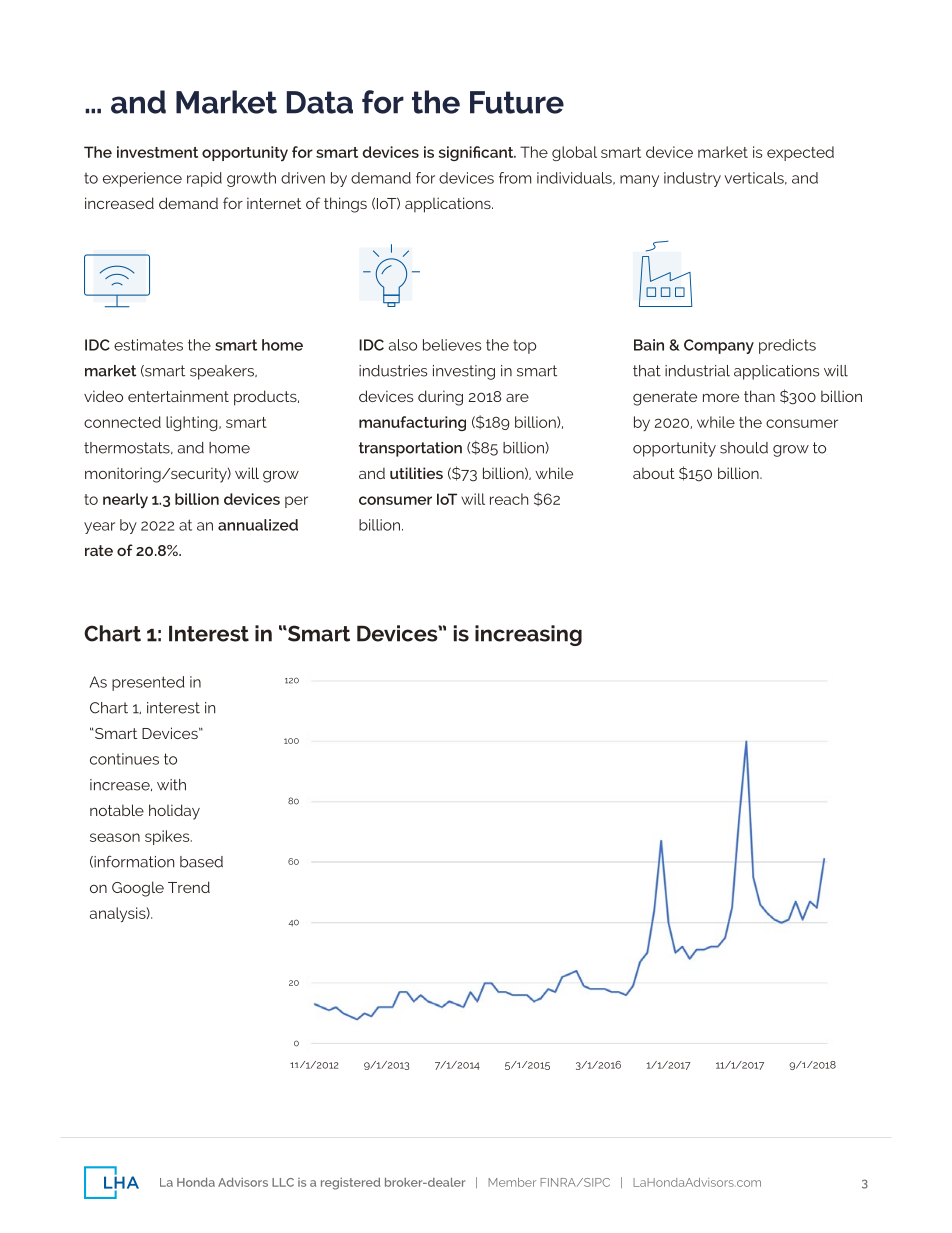  What do you see at coordinates (178, 396) in the page?
I see `entertainment` at bounding box center [178, 396].
